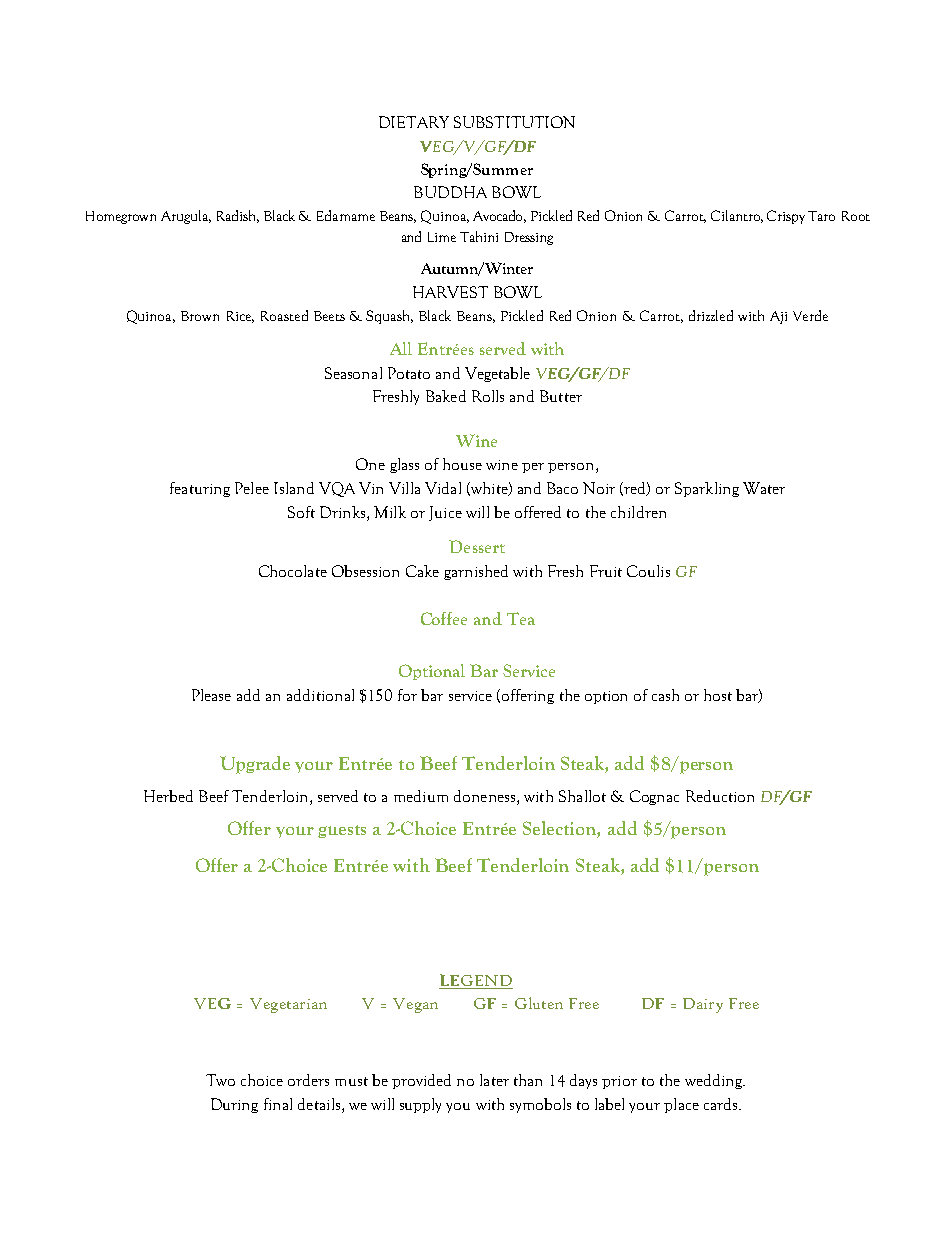  I want to click on SUBSTITUTION, so click(514, 122).
